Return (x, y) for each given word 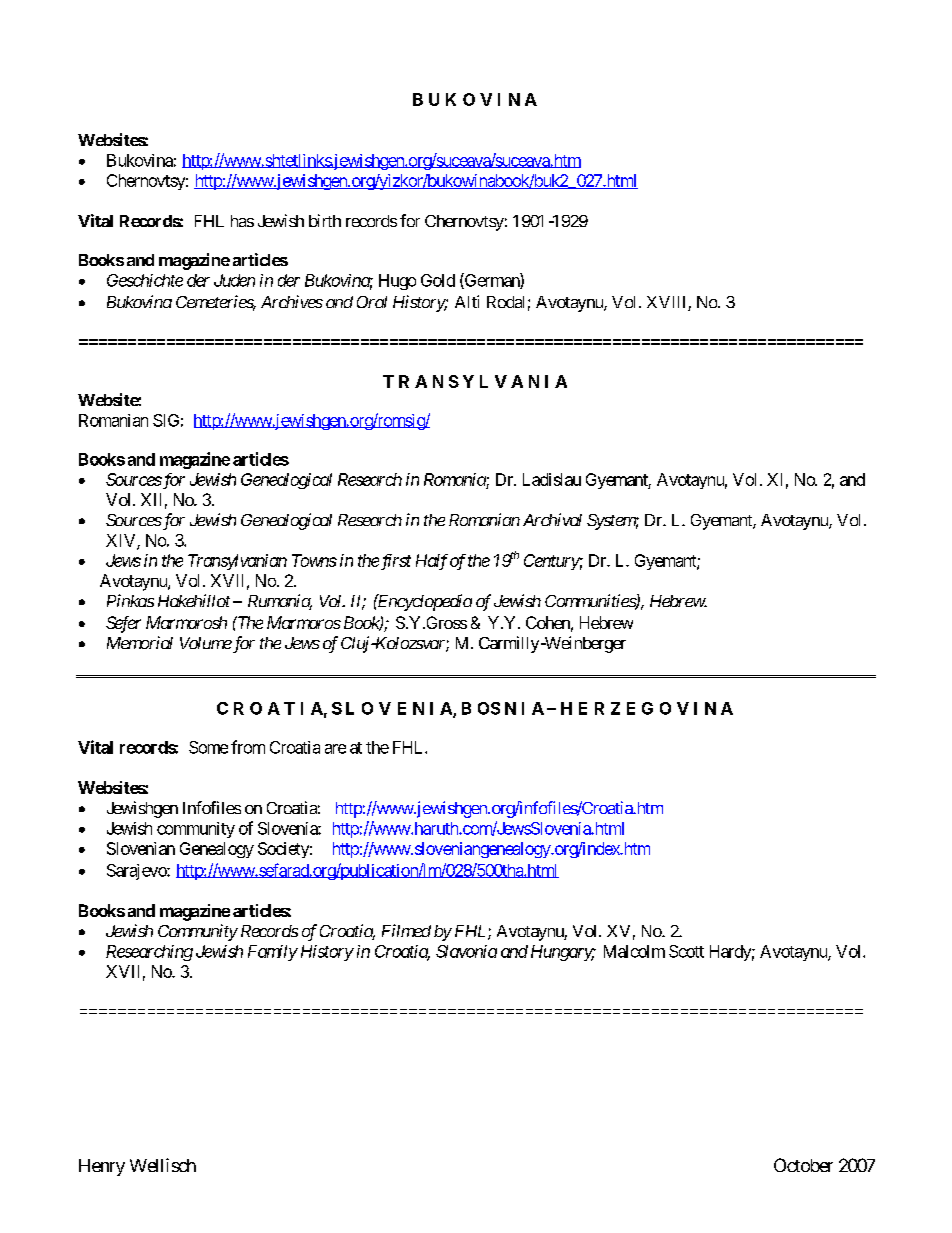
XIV (122, 541)
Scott (686, 951)
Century (552, 562)
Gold (438, 280)
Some (208, 747)
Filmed (406, 930)
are (335, 749)
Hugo (397, 282)
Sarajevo (137, 872)
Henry (102, 1167)
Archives (292, 301)
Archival (552, 519)
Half (432, 562)
